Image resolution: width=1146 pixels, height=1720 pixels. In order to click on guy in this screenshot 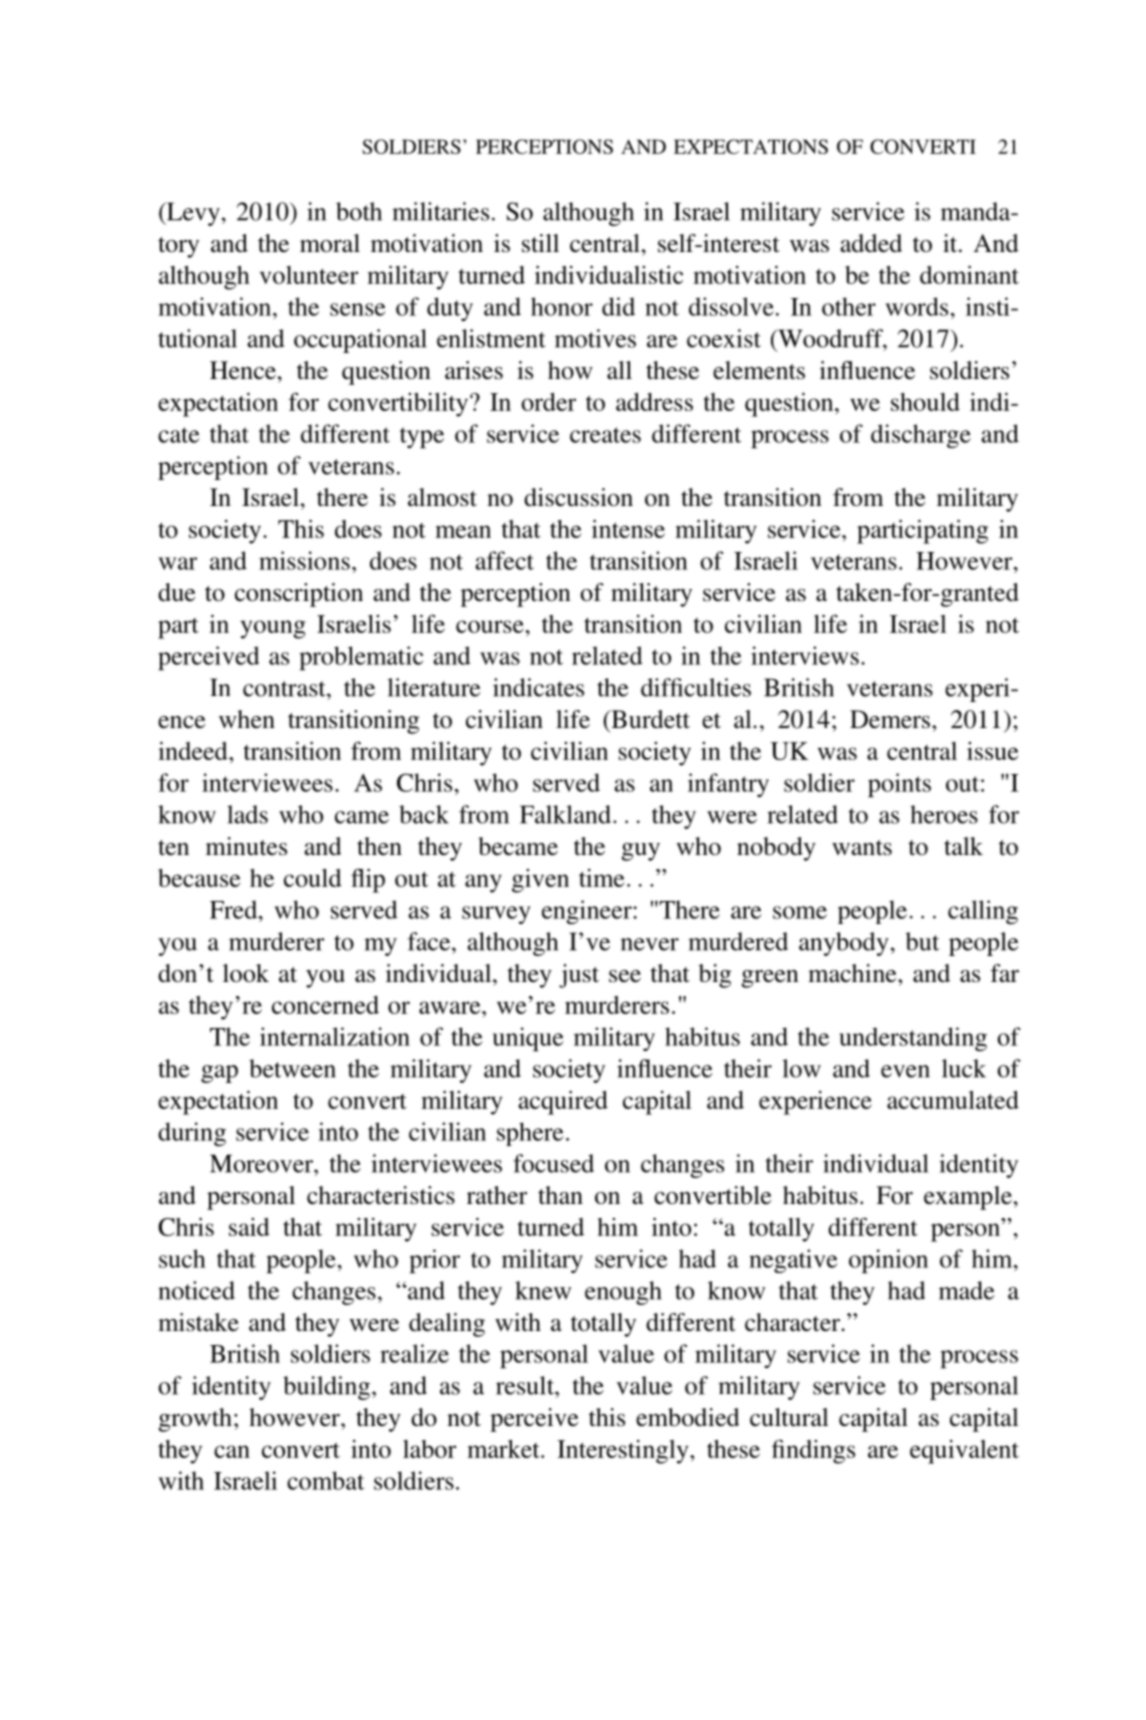, I will do `click(641, 852)`.
